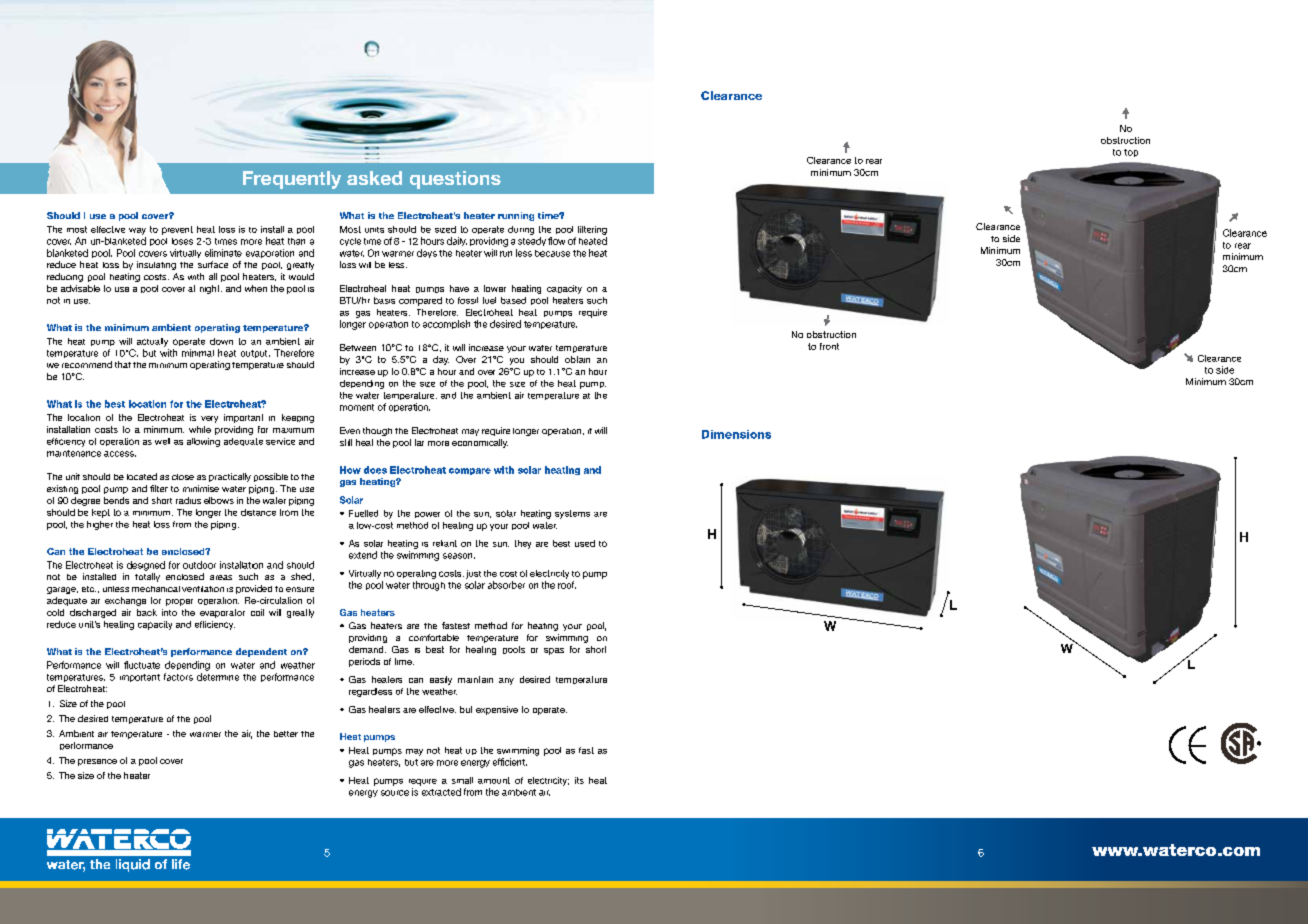 The image size is (1308, 924). What do you see at coordinates (97, 762) in the page?
I see `presence` at bounding box center [97, 762].
